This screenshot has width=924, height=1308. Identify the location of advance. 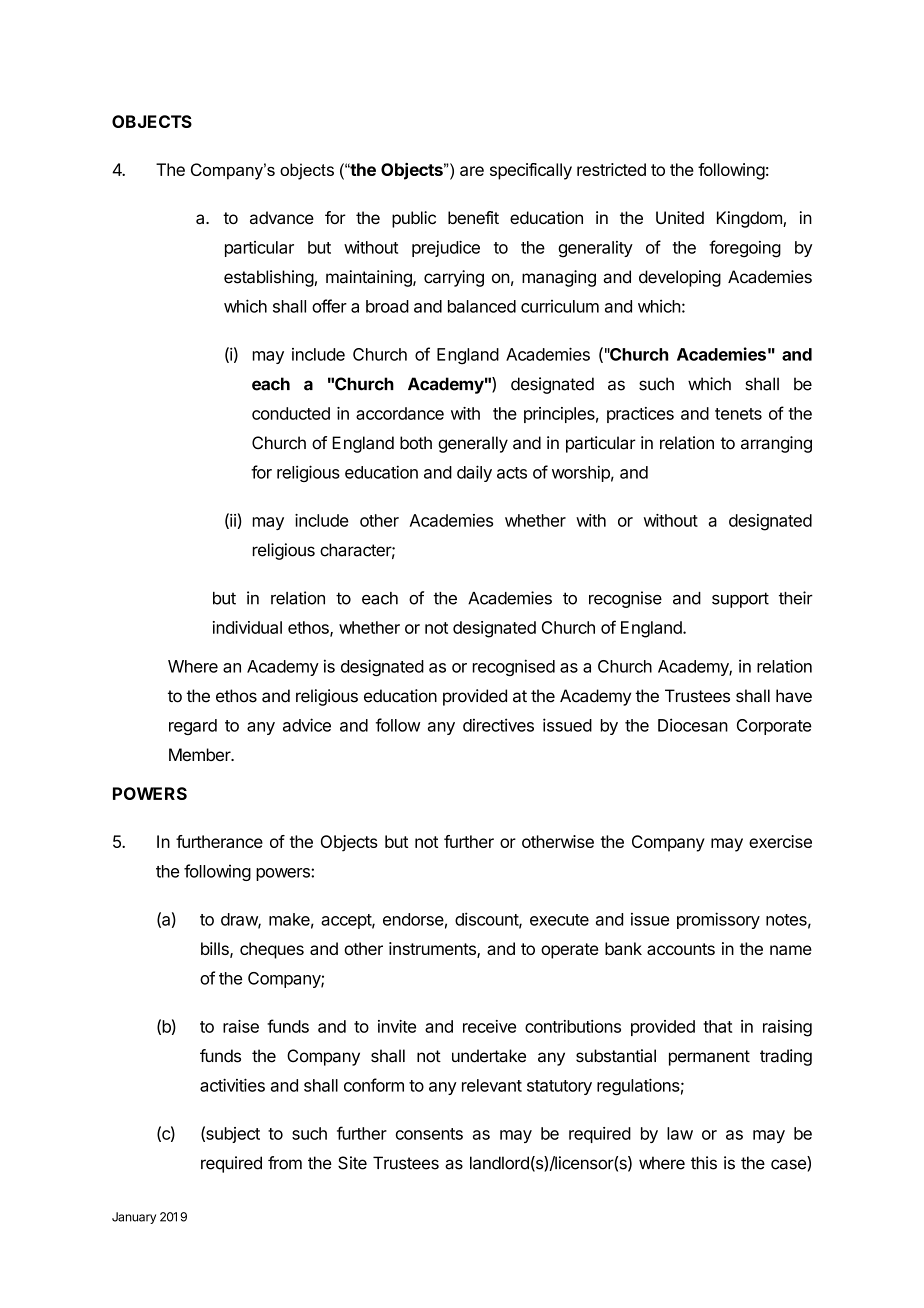
(282, 218).
